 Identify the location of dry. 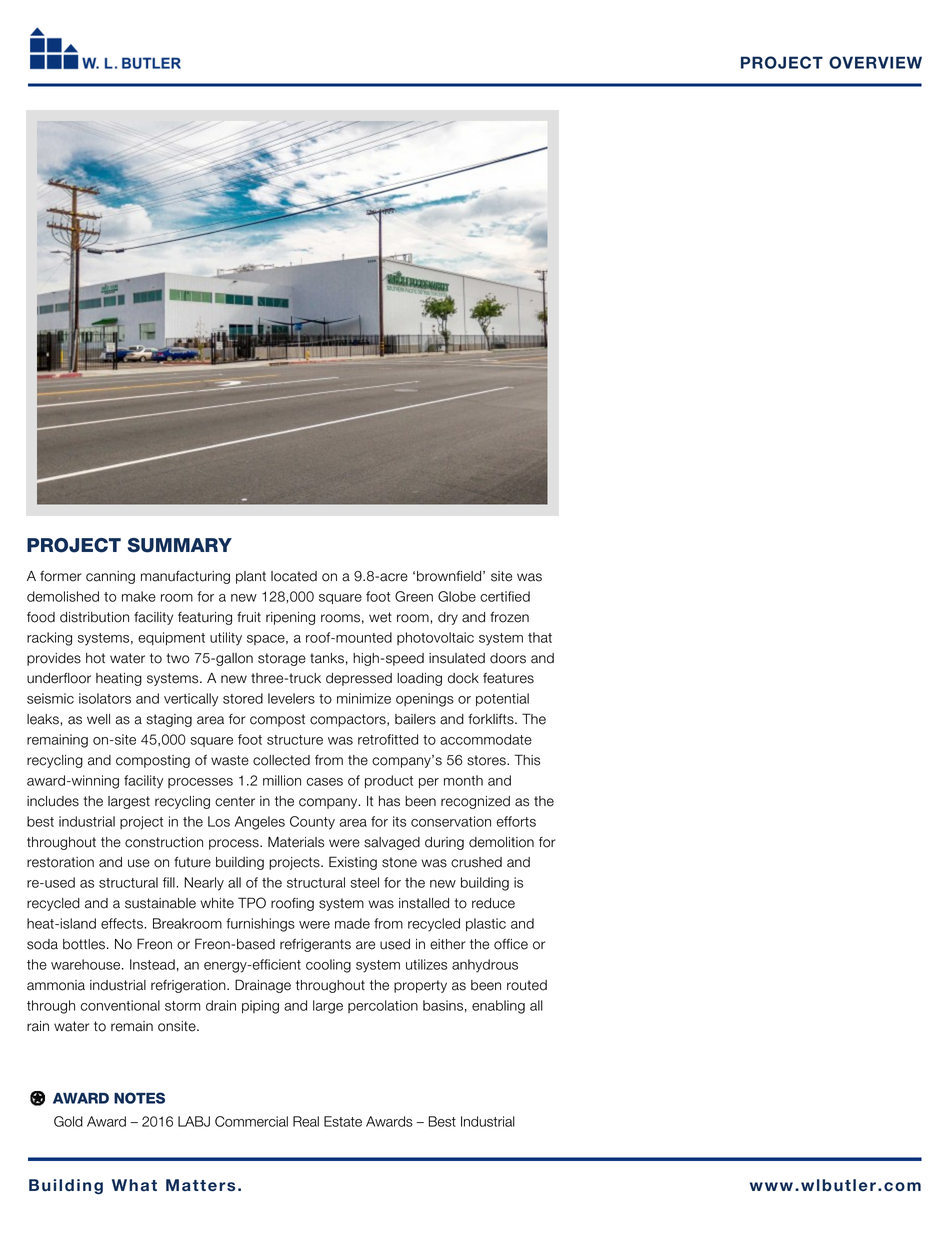
(448, 618).
